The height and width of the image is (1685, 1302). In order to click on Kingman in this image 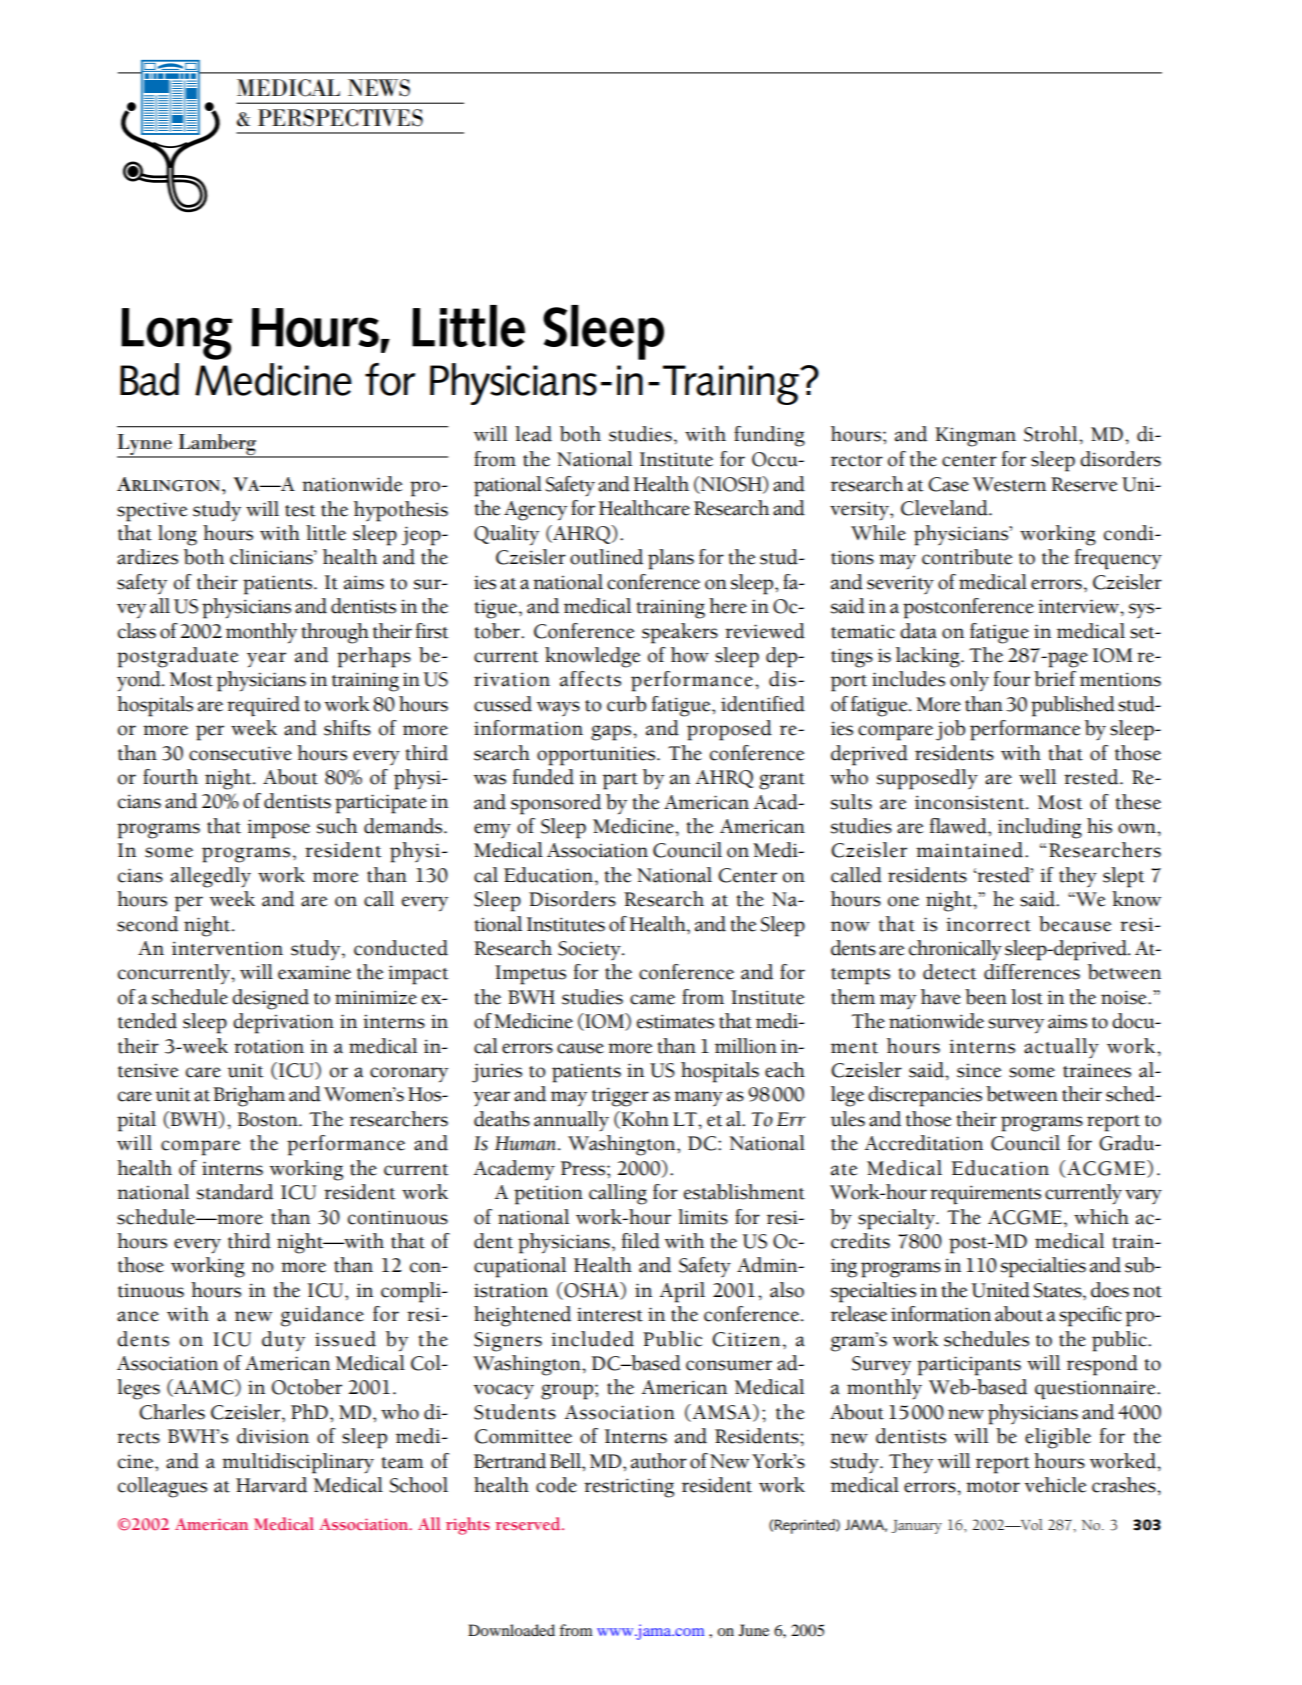, I will do `click(975, 437)`.
